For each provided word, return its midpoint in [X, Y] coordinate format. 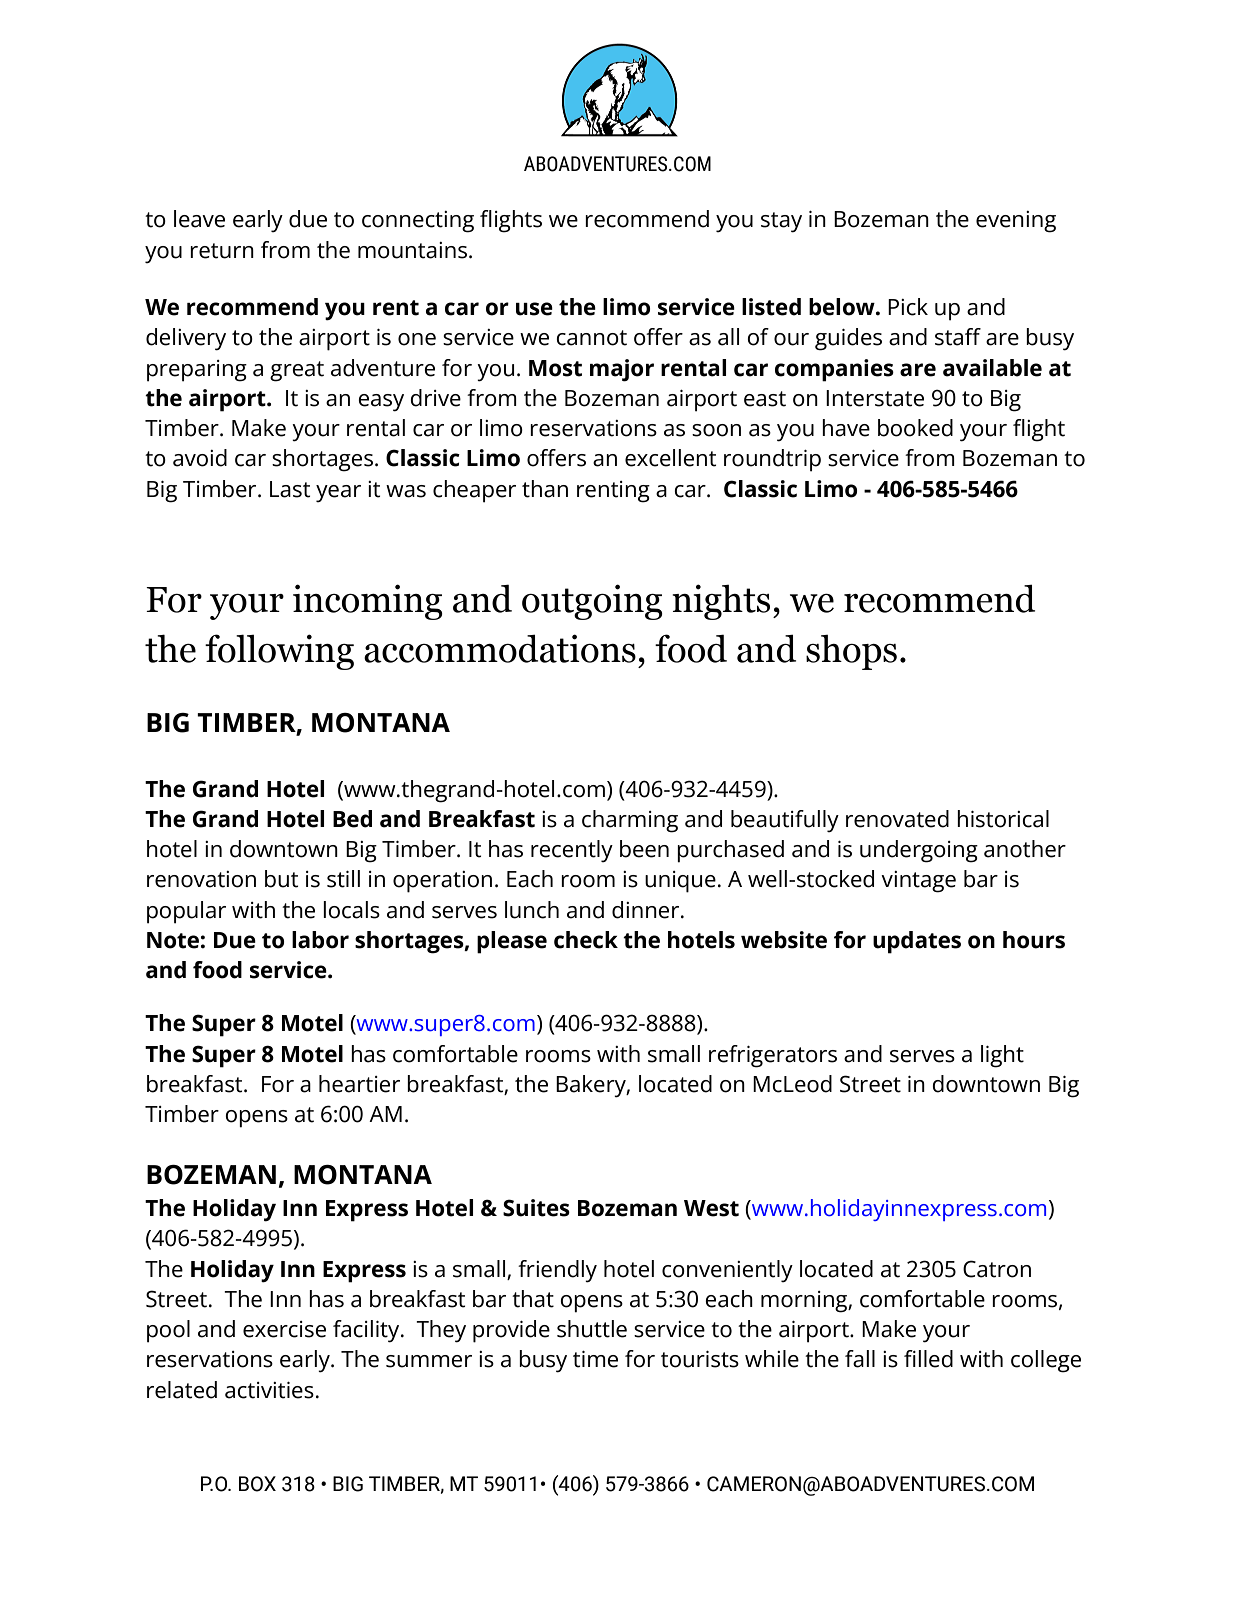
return [222, 251]
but [281, 879]
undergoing [919, 851]
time [595, 1359]
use [534, 309]
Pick [908, 307]
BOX [257, 1484]
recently [572, 851]
